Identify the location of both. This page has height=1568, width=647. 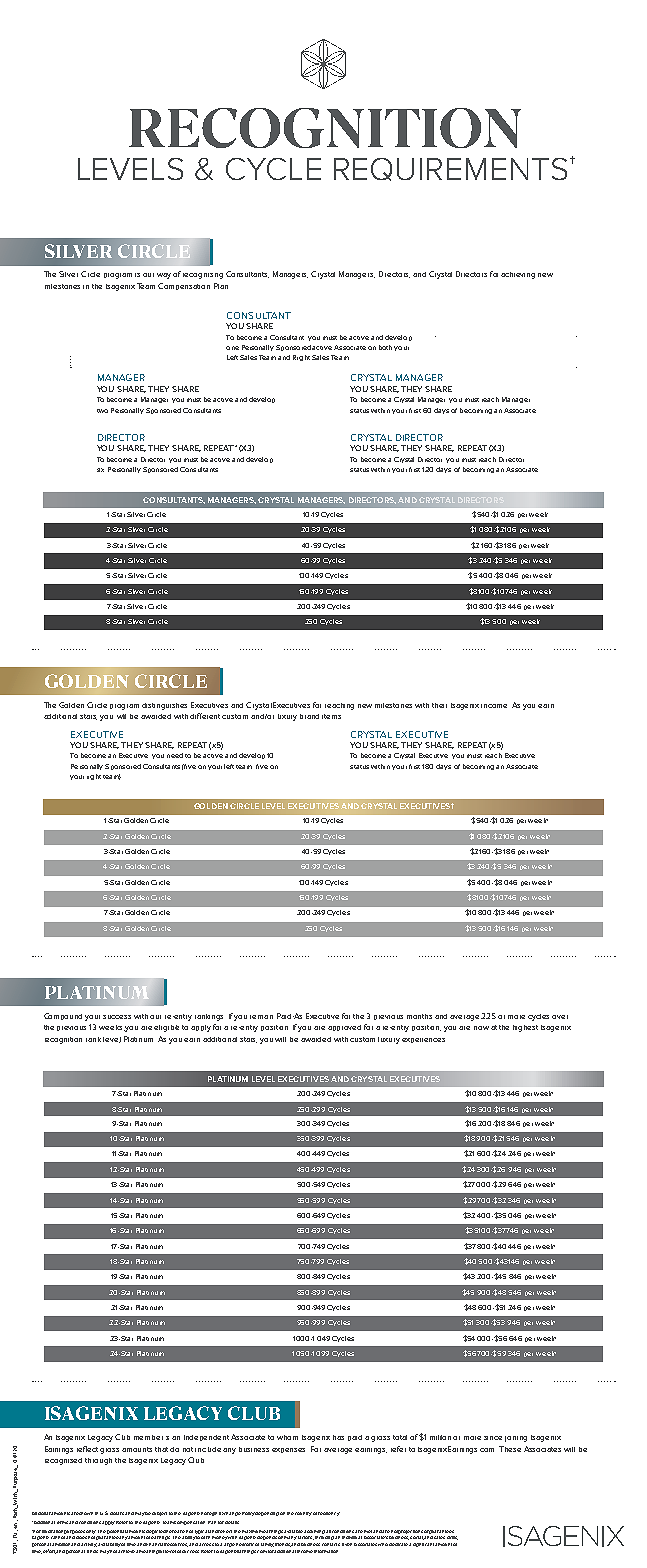
(385, 347).
